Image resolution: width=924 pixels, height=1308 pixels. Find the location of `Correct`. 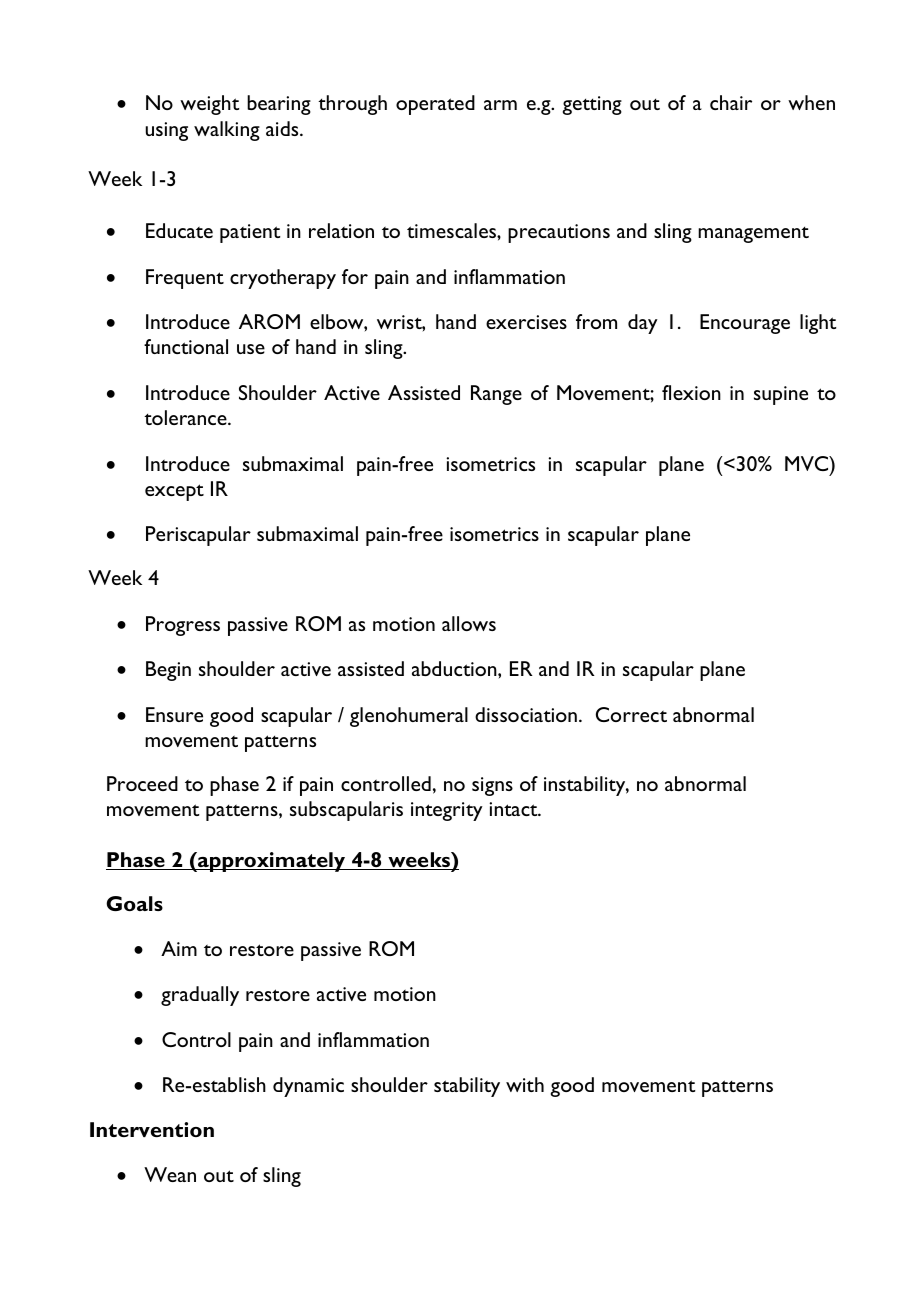

Correct is located at coordinates (631, 714).
